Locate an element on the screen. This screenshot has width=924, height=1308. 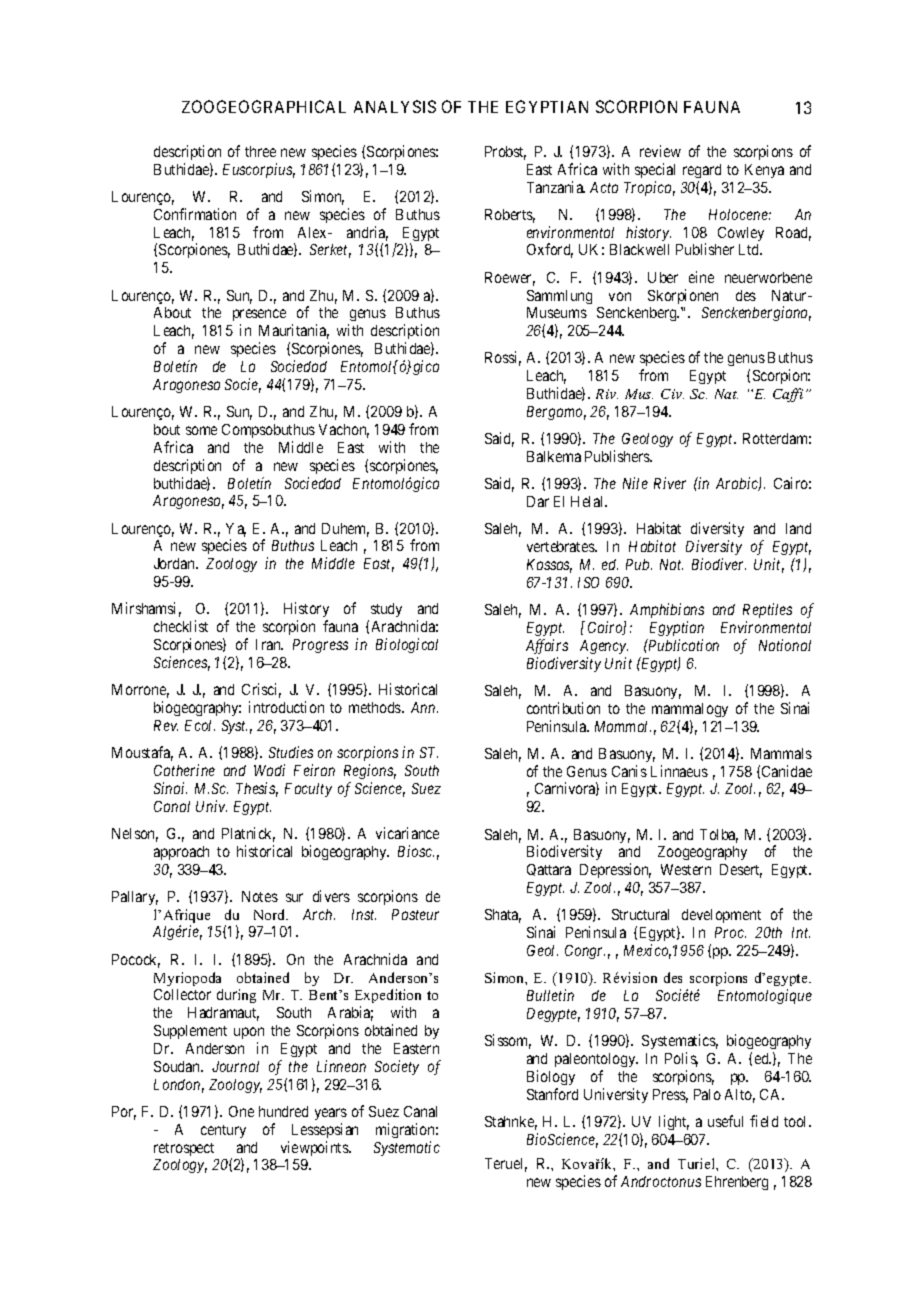
three is located at coordinates (260, 151).
